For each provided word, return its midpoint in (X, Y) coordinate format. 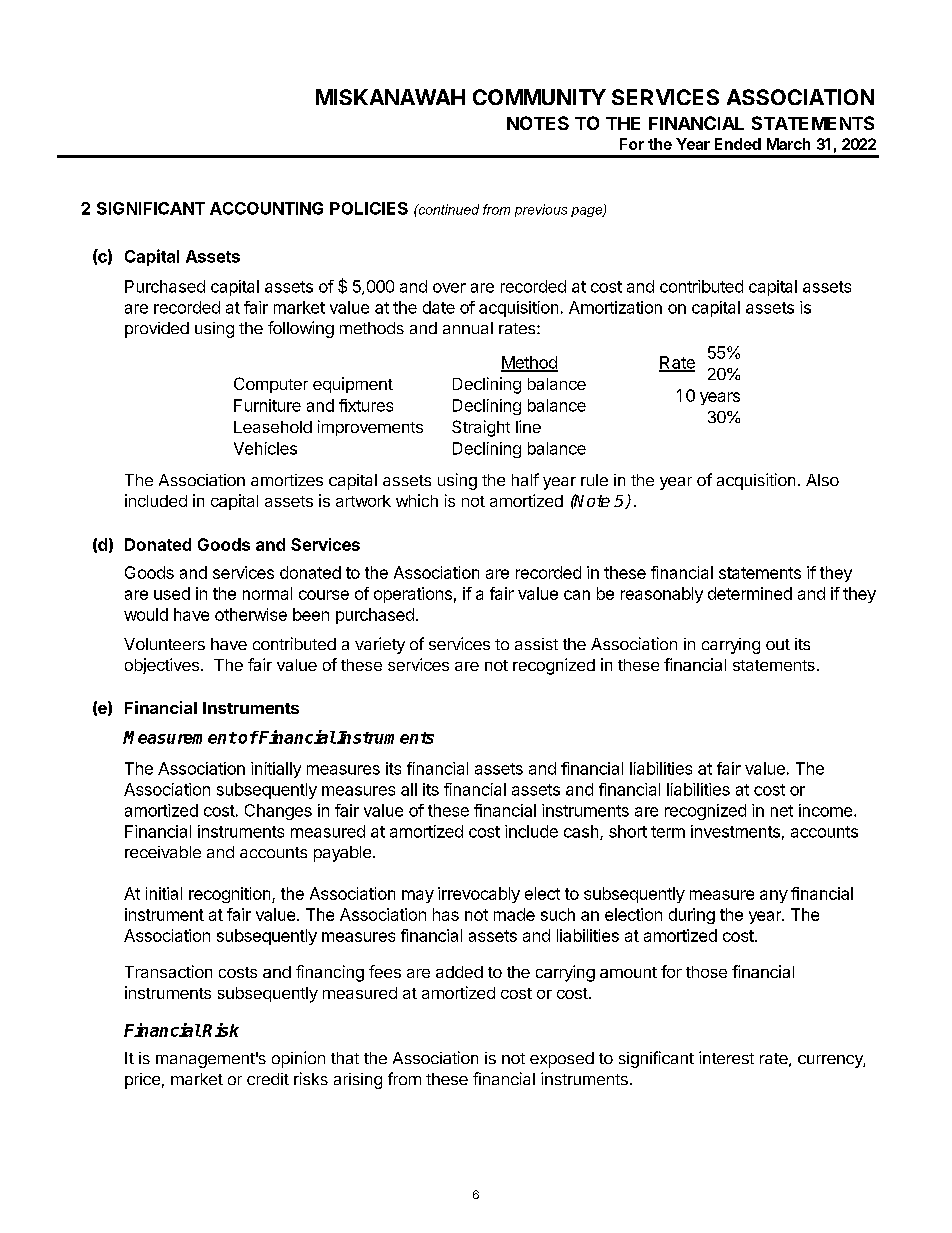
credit (268, 1079)
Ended (738, 144)
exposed (562, 1060)
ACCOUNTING (266, 208)
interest (726, 1057)
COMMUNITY (539, 97)
